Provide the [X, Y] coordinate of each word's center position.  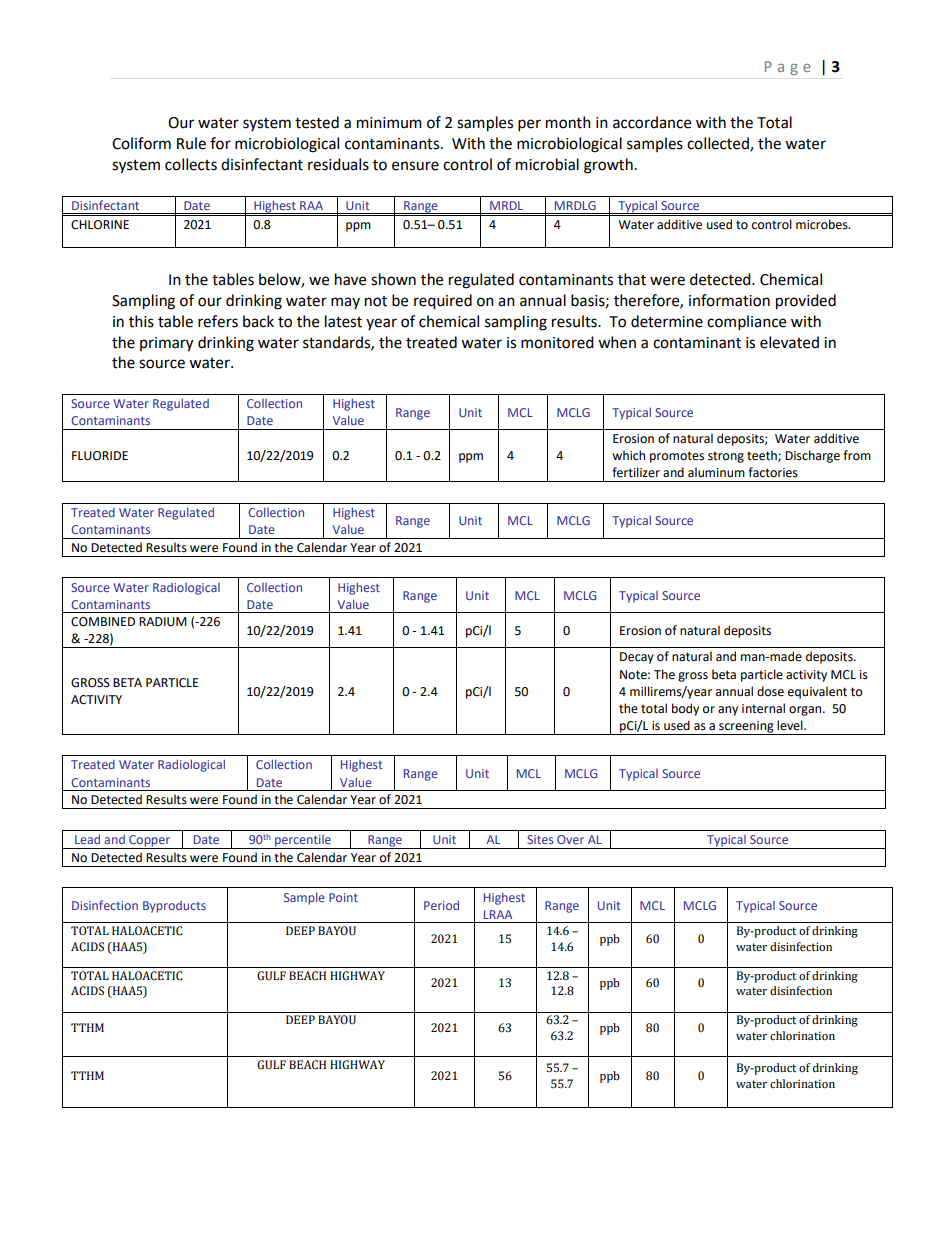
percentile [303, 842]
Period [441, 905]
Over [570, 839]
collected [719, 144]
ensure [415, 166]
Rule [191, 143]
